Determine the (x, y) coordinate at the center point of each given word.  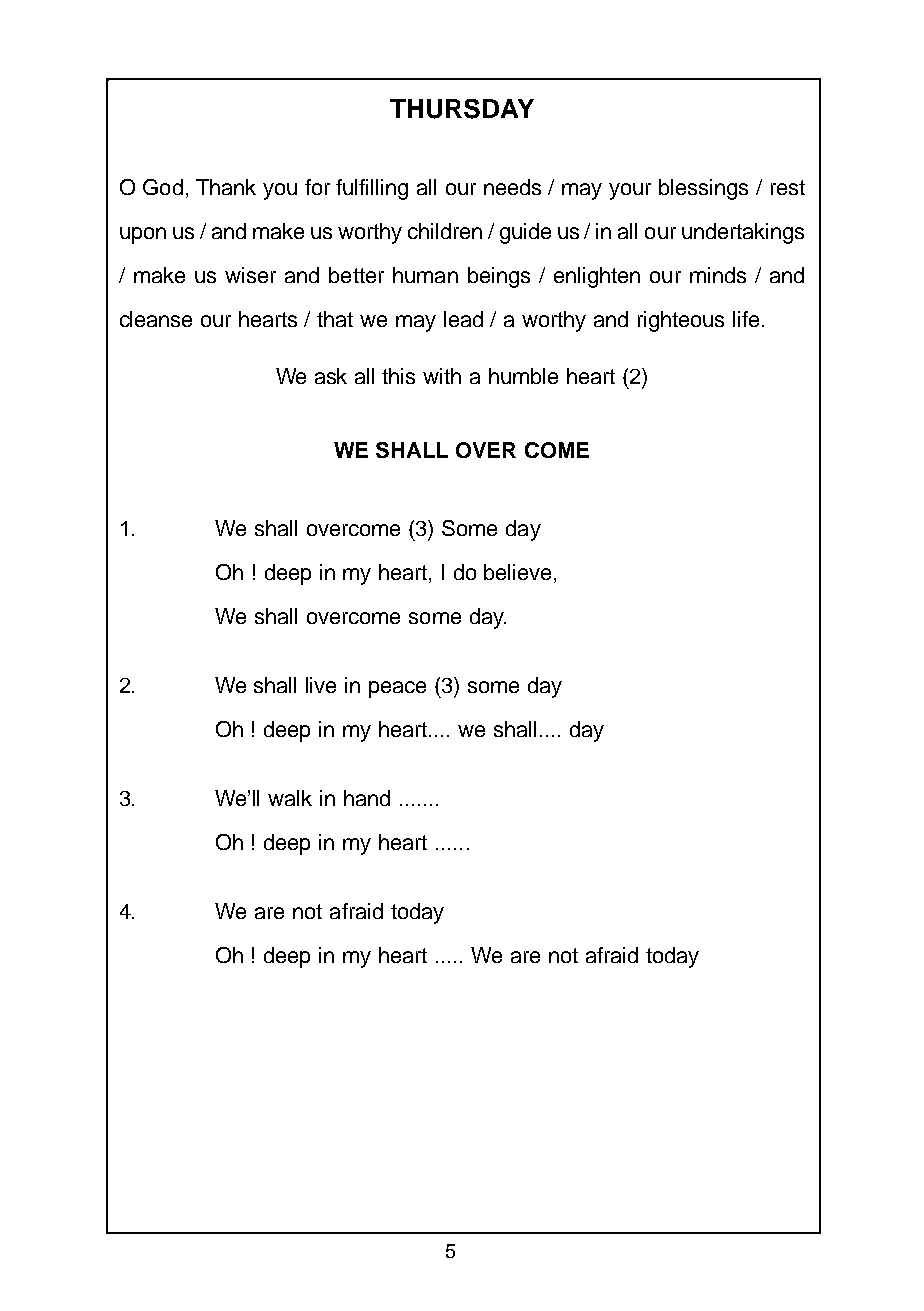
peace (397, 689)
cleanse (156, 319)
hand (367, 798)
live (321, 685)
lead (463, 319)
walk (290, 798)
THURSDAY (462, 109)
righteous (681, 321)
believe (517, 572)
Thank (226, 187)
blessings (703, 189)
